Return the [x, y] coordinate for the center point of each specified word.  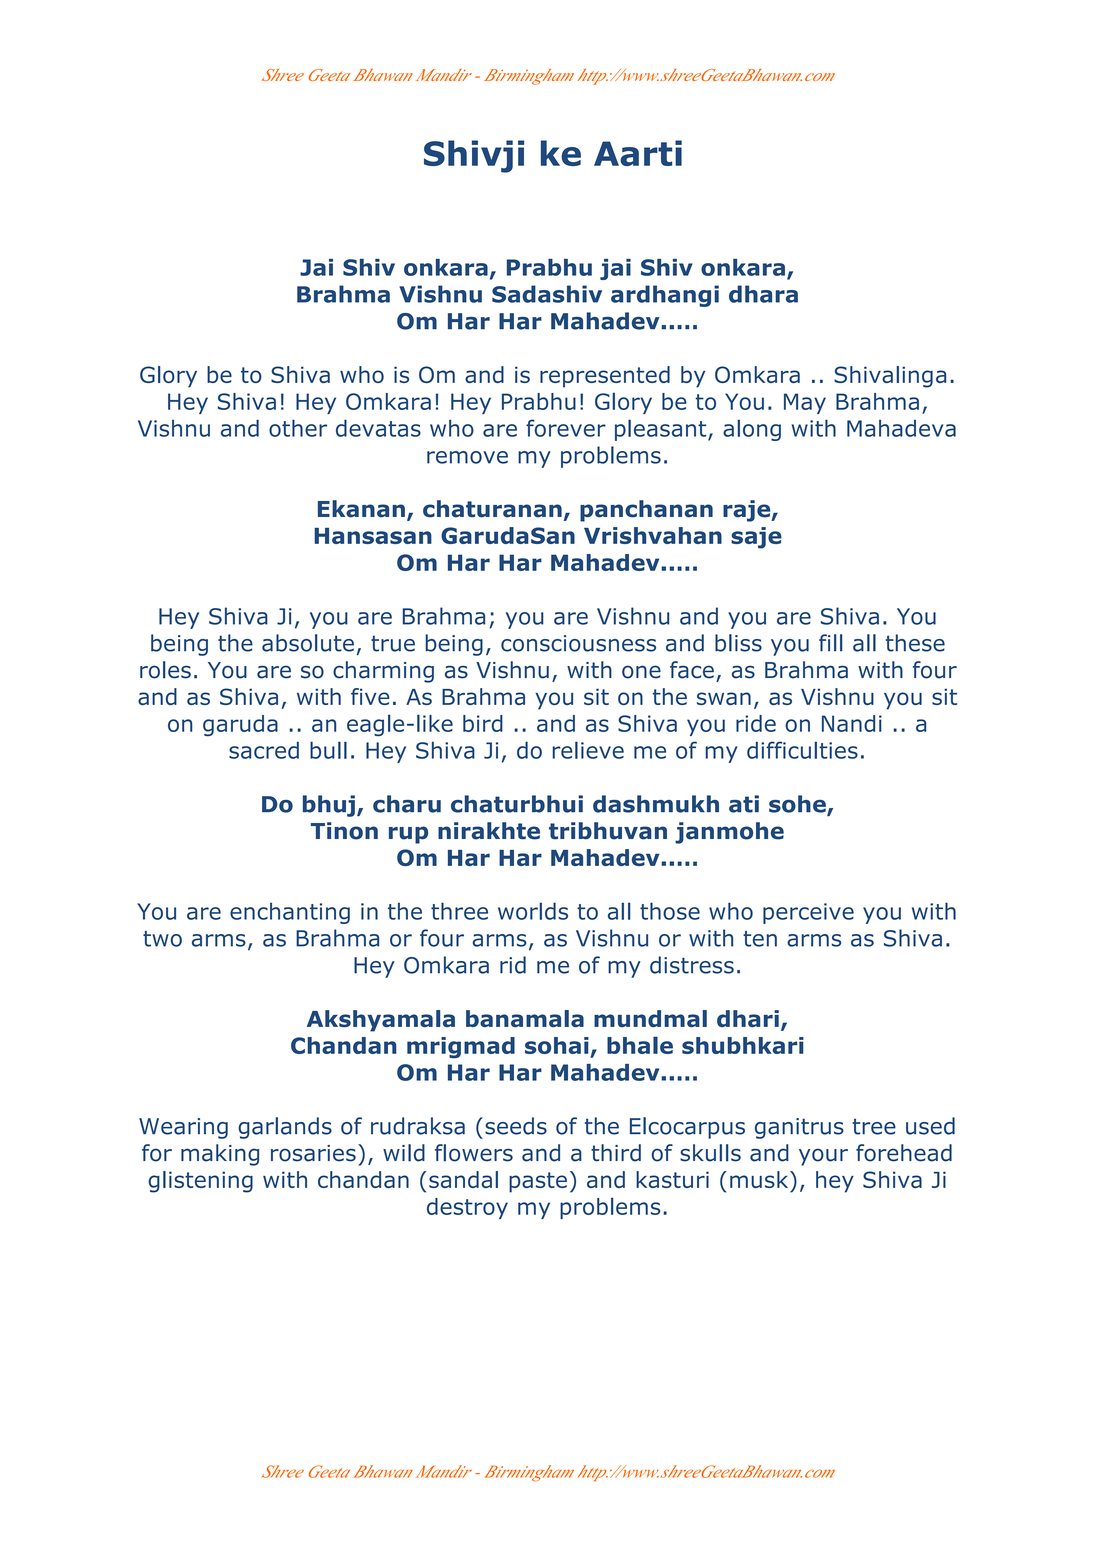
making [220, 1155]
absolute [308, 643]
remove [467, 457]
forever [566, 428]
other [298, 428]
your [823, 1157]
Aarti [638, 153]
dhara [763, 294]
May [805, 403]
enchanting [290, 913]
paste [538, 1182]
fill [830, 643]
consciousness [578, 643]
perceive [808, 913]
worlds [533, 911]
